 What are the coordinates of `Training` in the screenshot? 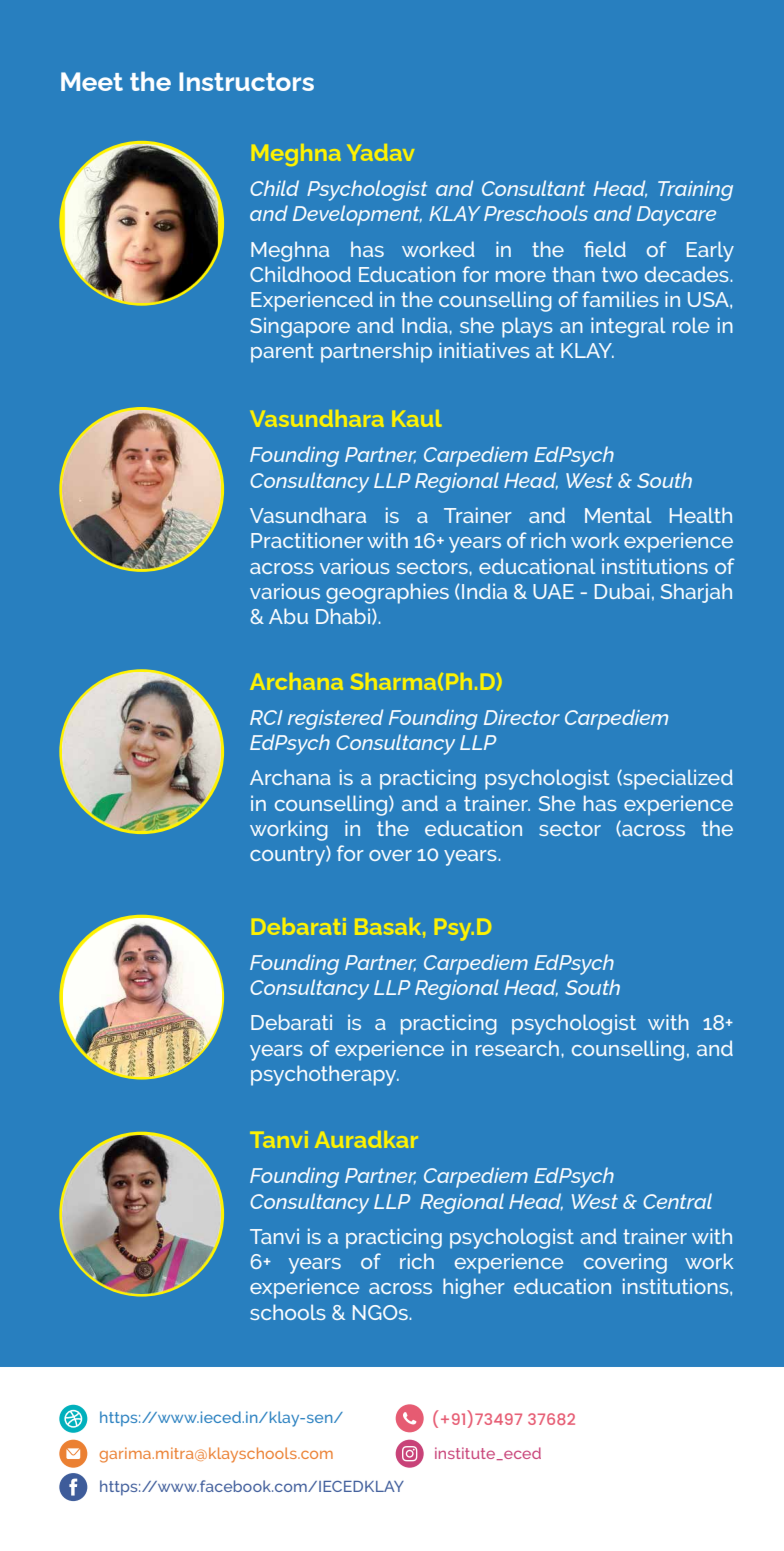 It's located at (695, 191).
